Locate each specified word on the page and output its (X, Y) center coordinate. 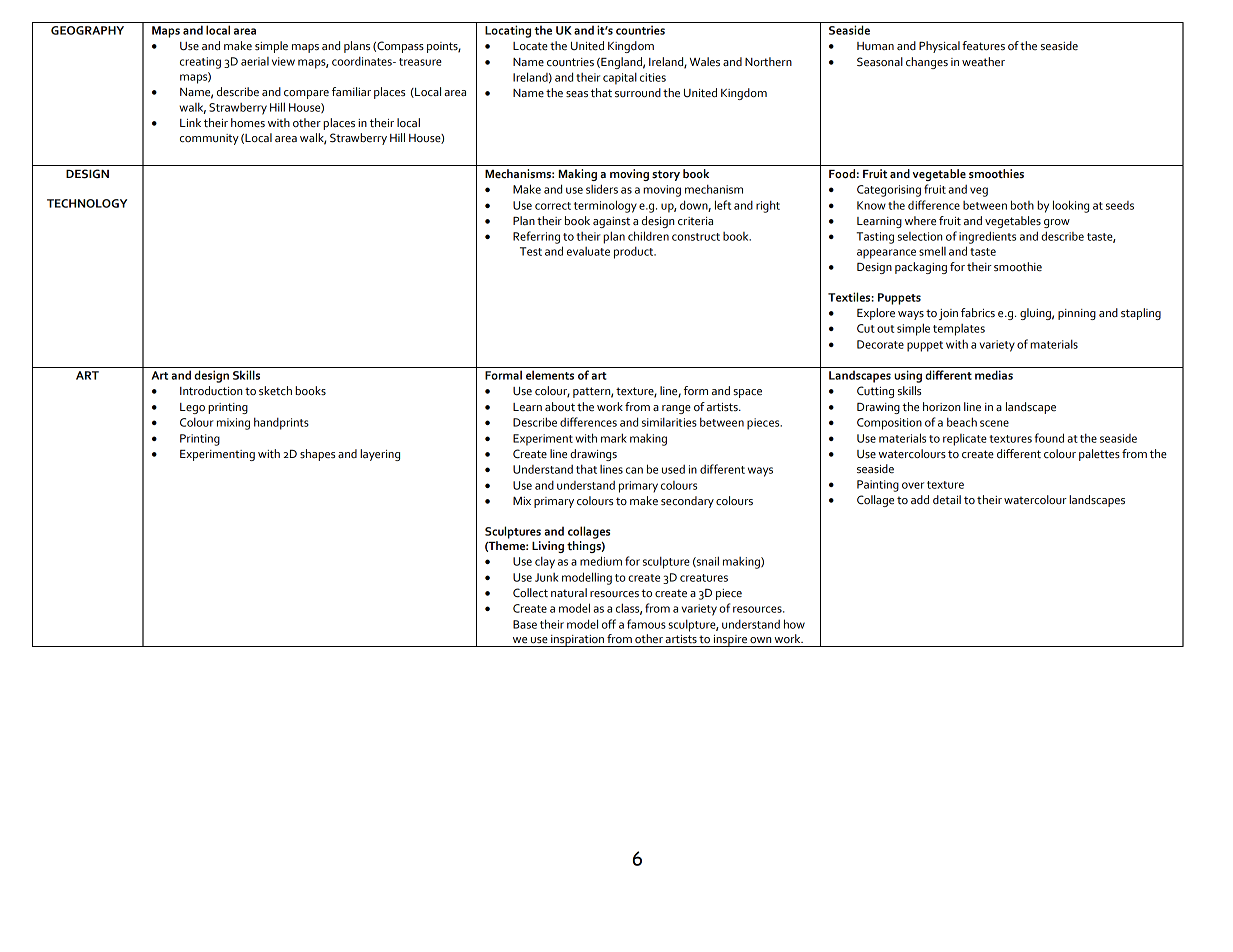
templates (959, 330)
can (634, 470)
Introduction (211, 390)
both (1022, 205)
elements (550, 375)
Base (525, 624)
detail (947, 500)
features (983, 46)
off (609, 624)
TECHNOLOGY (87, 203)
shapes (317, 455)
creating (200, 63)
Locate (530, 46)
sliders (602, 189)
